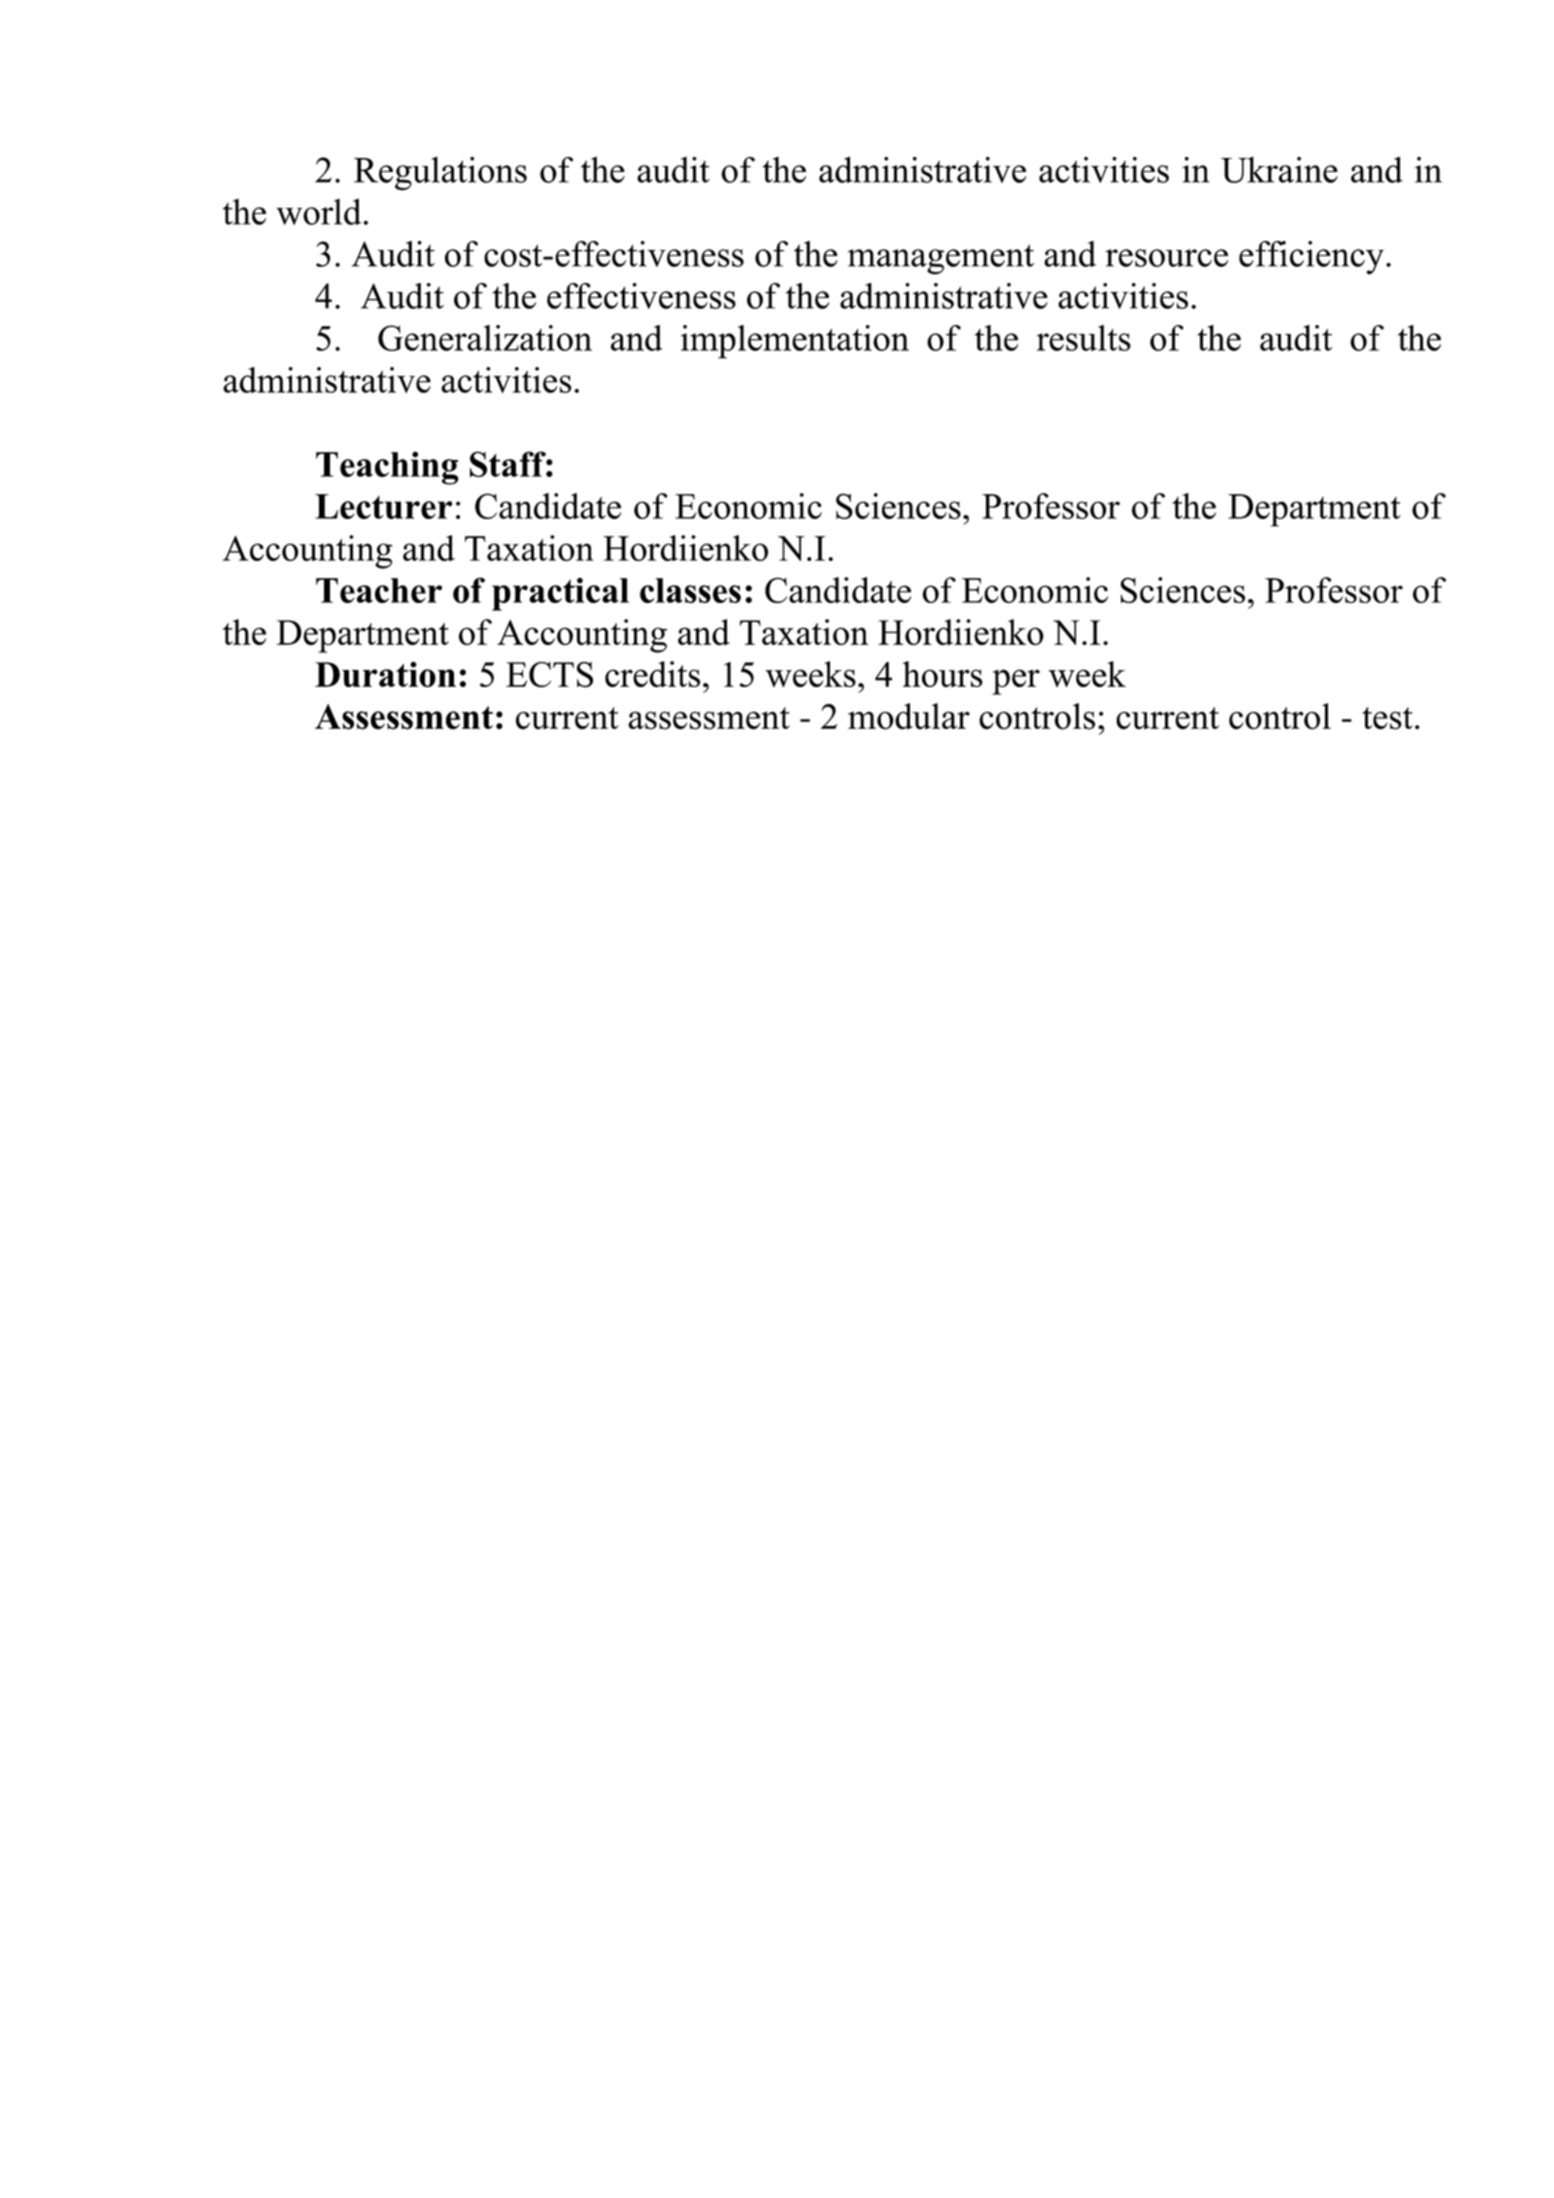  What do you see at coordinates (909, 716) in the screenshot?
I see `modular` at bounding box center [909, 716].
